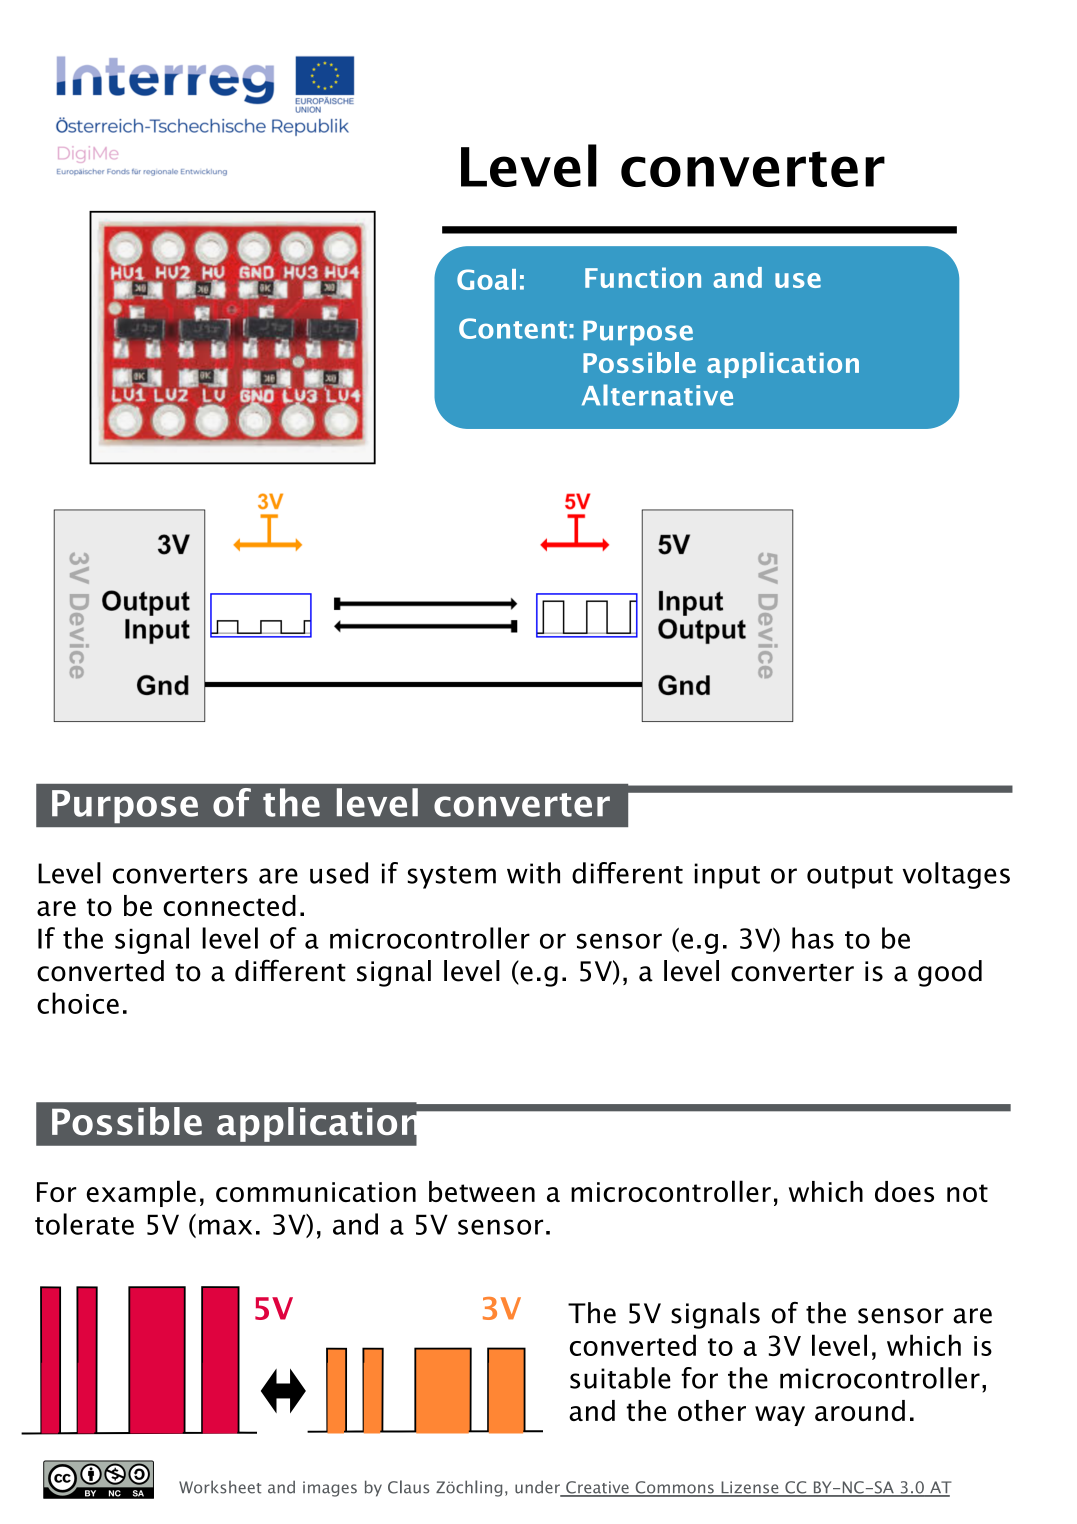 The width and height of the screenshot is (1077, 1524). Describe the element at coordinates (643, 277) in the screenshot. I see `Function` at that location.
